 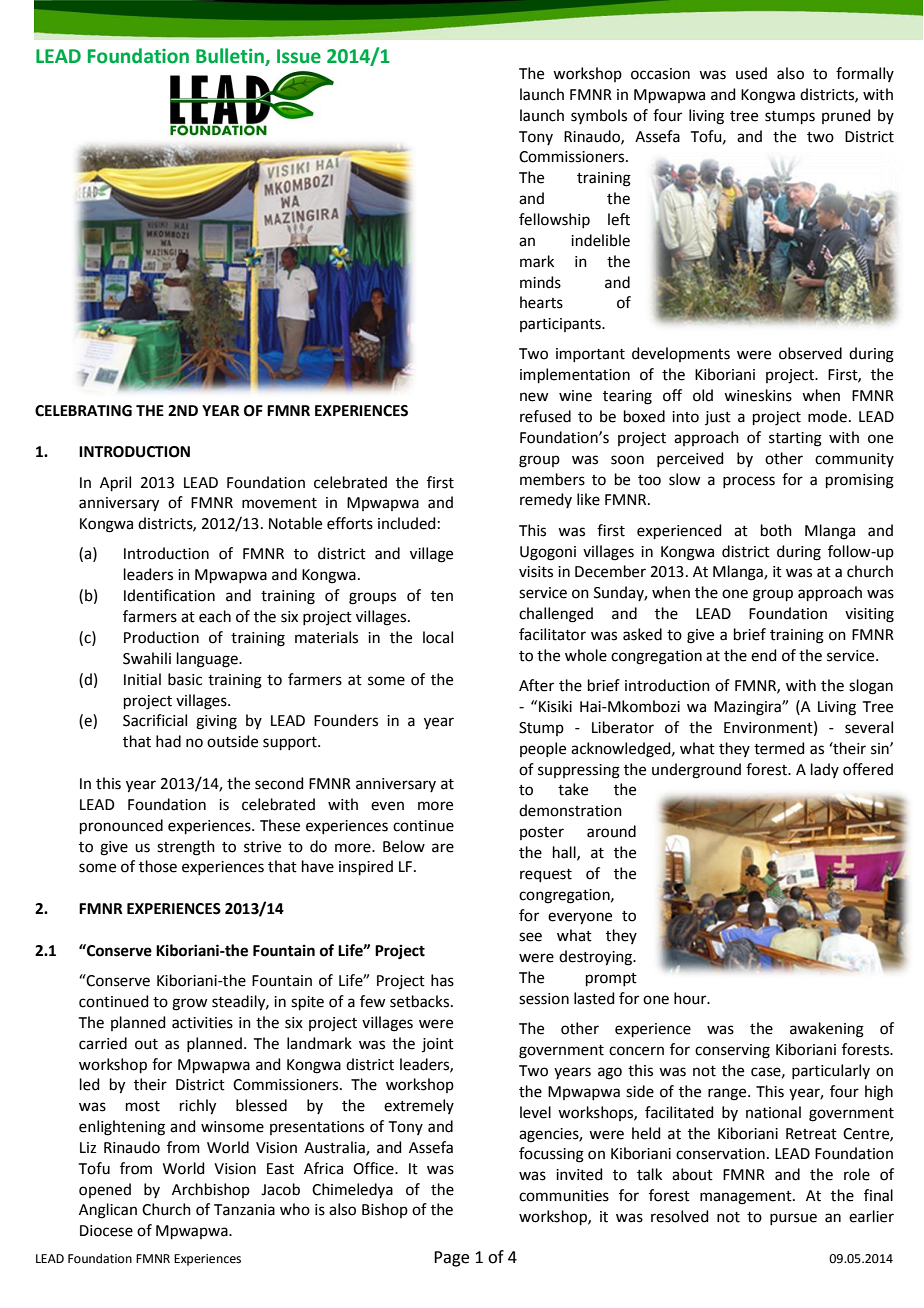 I want to click on pruned, so click(x=846, y=116).
